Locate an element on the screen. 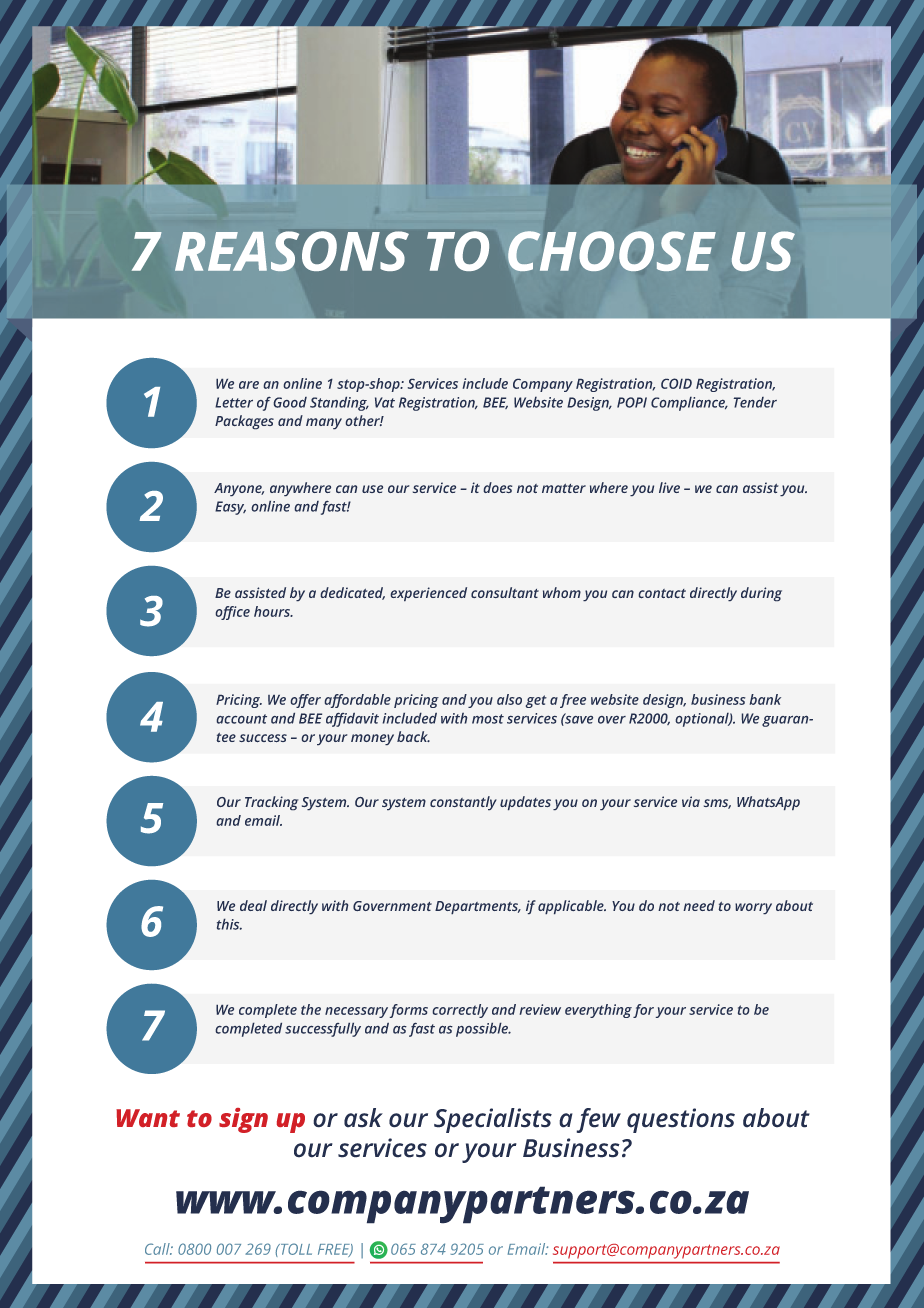 The width and height of the screenshot is (924, 1308). TOLL is located at coordinates (295, 1249).
